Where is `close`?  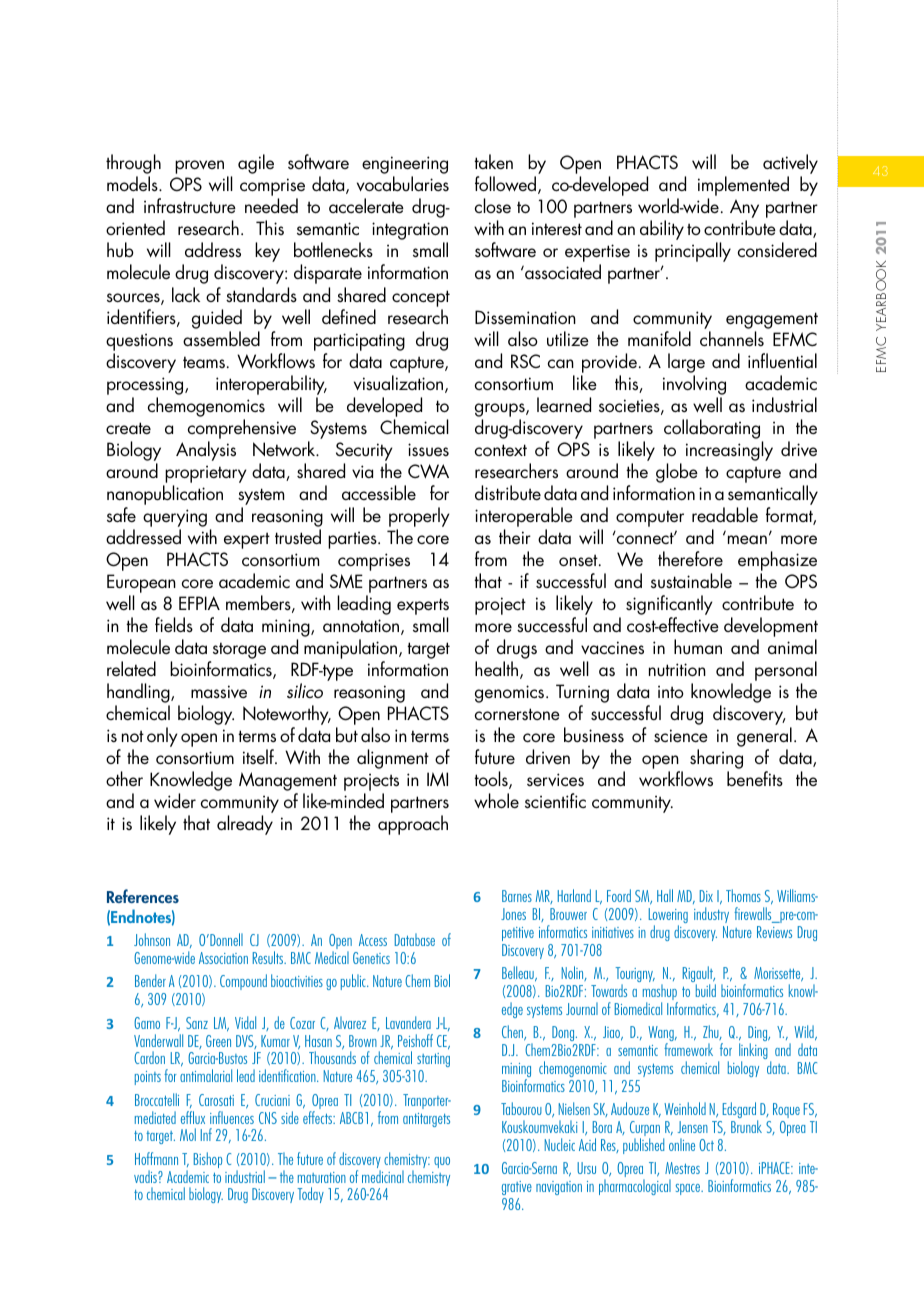
close is located at coordinates (493, 205).
